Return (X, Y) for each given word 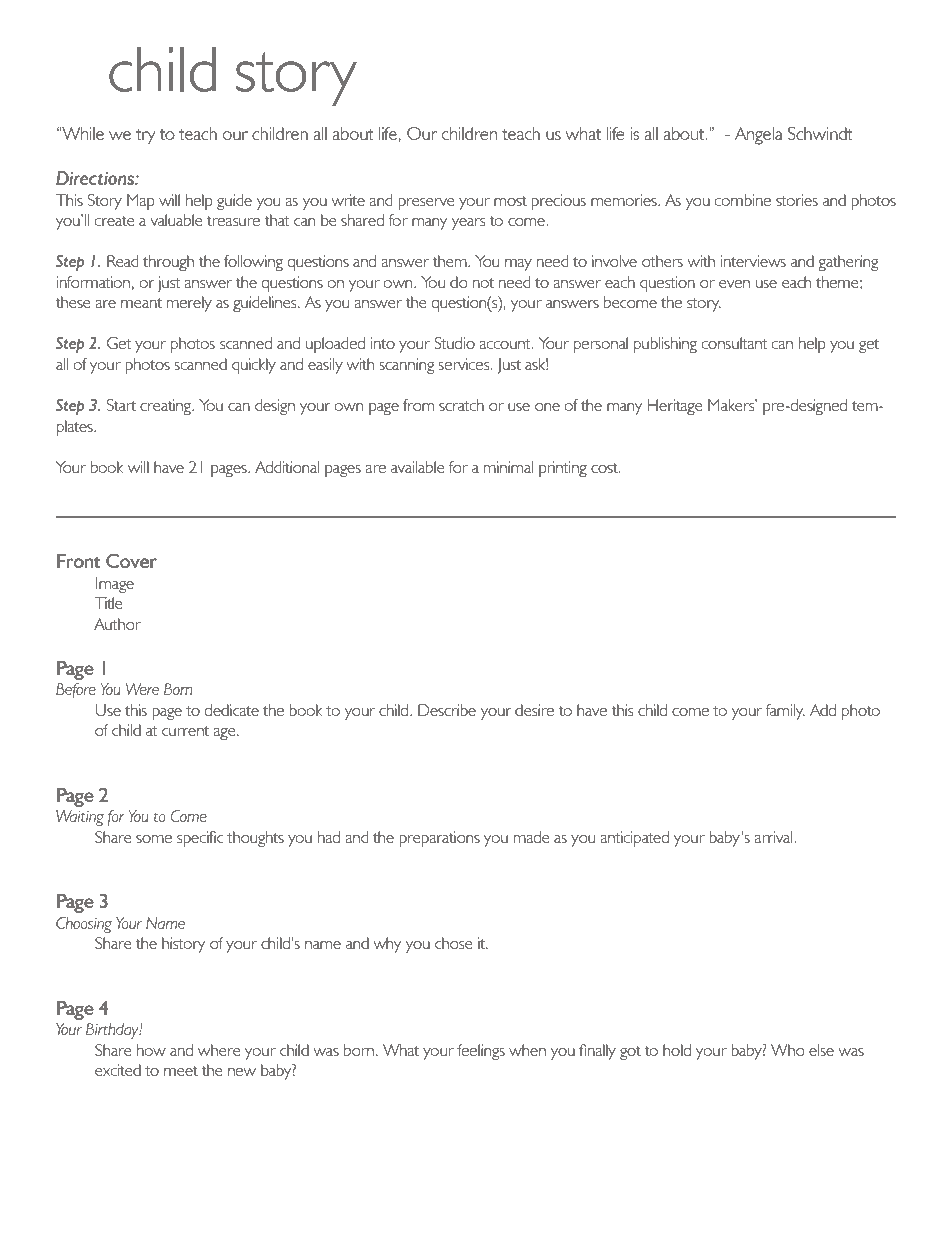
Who (788, 1050)
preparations (439, 839)
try (145, 137)
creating (166, 407)
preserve (426, 204)
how (151, 1050)
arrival (773, 837)
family (785, 712)
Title (108, 603)
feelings (481, 1052)
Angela (759, 136)
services (465, 364)
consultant (734, 343)
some (154, 839)
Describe (447, 710)
